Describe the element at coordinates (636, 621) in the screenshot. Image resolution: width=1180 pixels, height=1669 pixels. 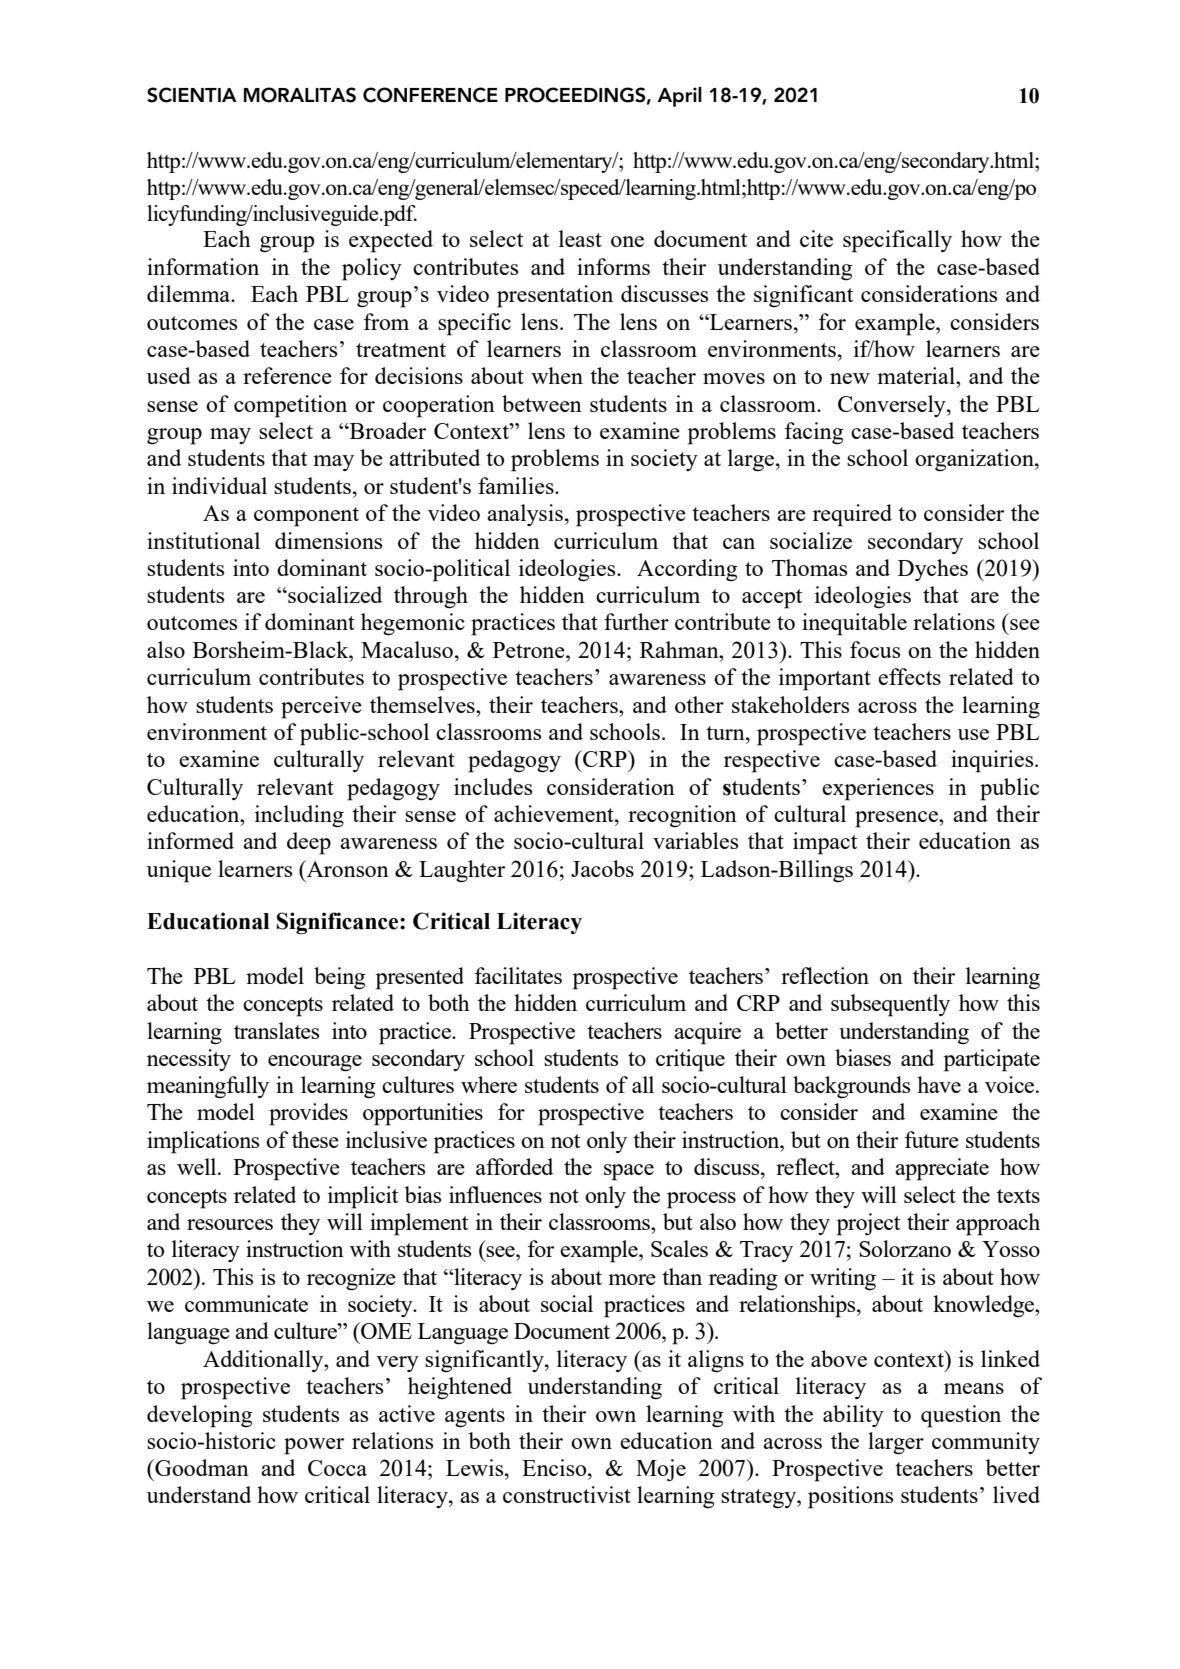
I see `further` at that location.
